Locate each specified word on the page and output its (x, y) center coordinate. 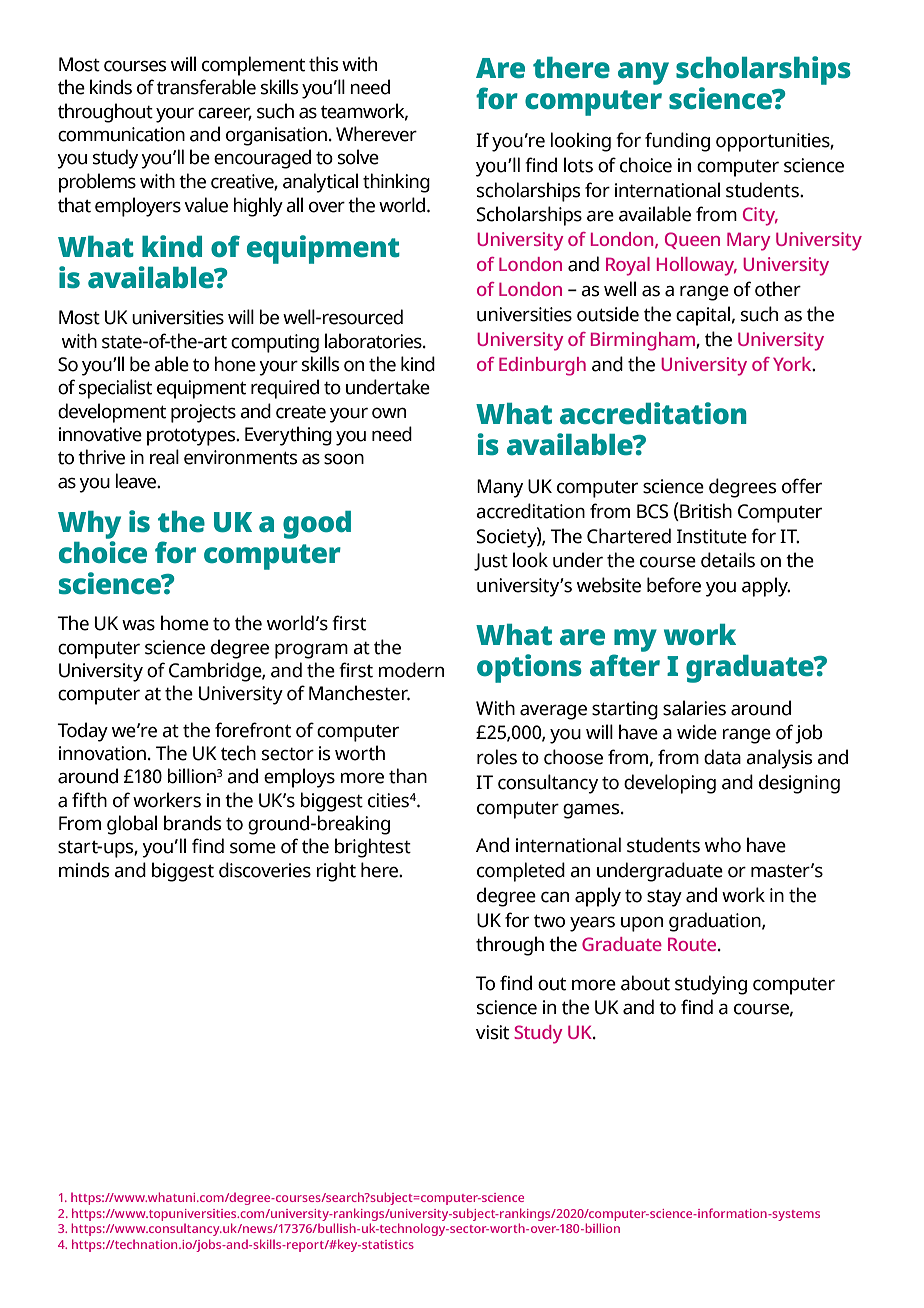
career (225, 113)
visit (492, 1032)
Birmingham (644, 341)
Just (491, 562)
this (323, 64)
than (408, 776)
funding (677, 142)
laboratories (374, 341)
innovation (102, 753)
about (645, 983)
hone (235, 364)
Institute (712, 536)
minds (84, 870)
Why (89, 525)
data (722, 757)
